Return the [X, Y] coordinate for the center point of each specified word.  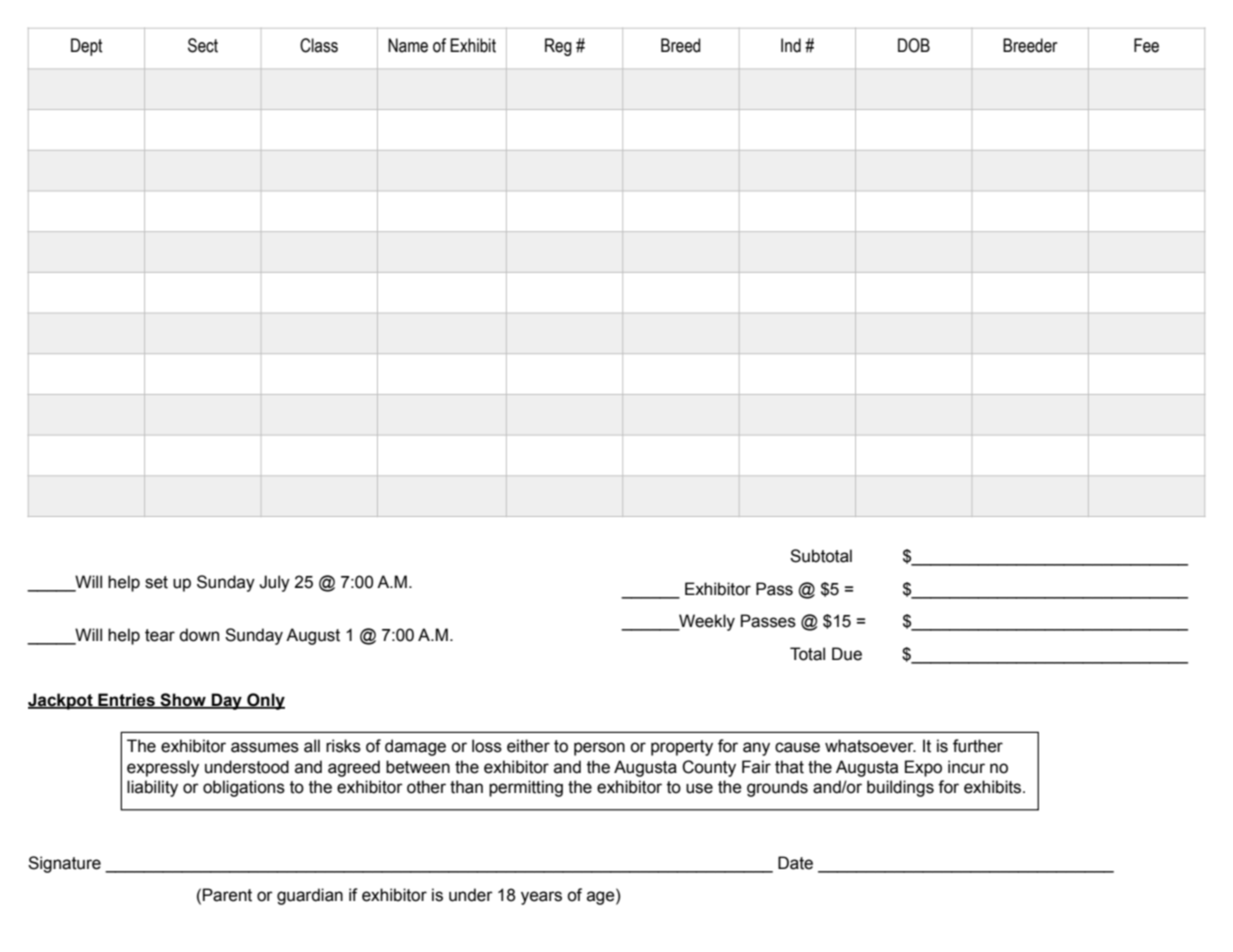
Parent [227, 895]
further [978, 746]
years [541, 898]
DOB [914, 45]
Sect [203, 45]
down [199, 635]
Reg [558, 47]
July [274, 583]
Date [795, 863]
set [156, 582]
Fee [1146, 45]
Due [847, 654]
